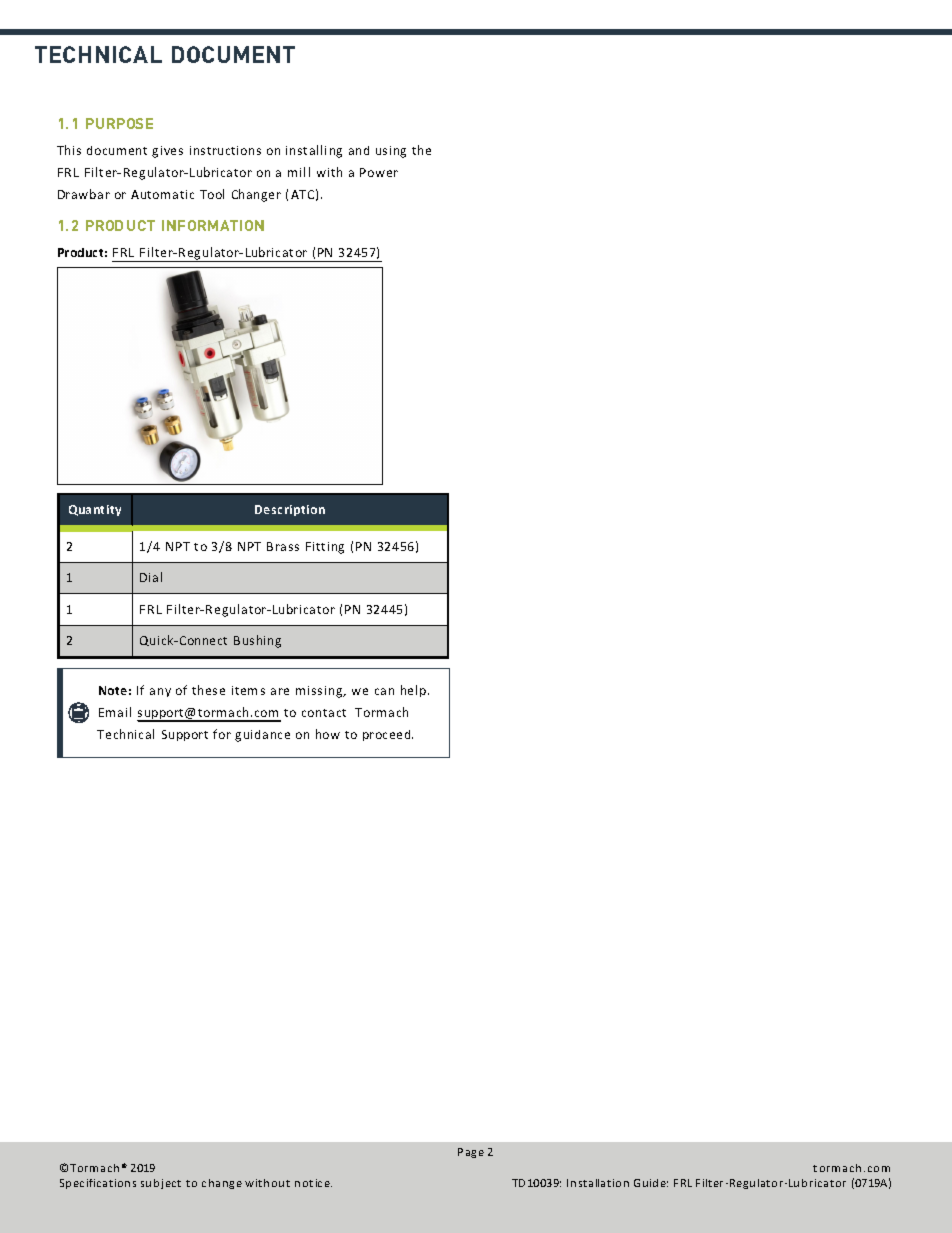 This screenshot has width=952, height=1233. Describe the element at coordinates (262, 736) in the screenshot. I see `guidance` at that location.
